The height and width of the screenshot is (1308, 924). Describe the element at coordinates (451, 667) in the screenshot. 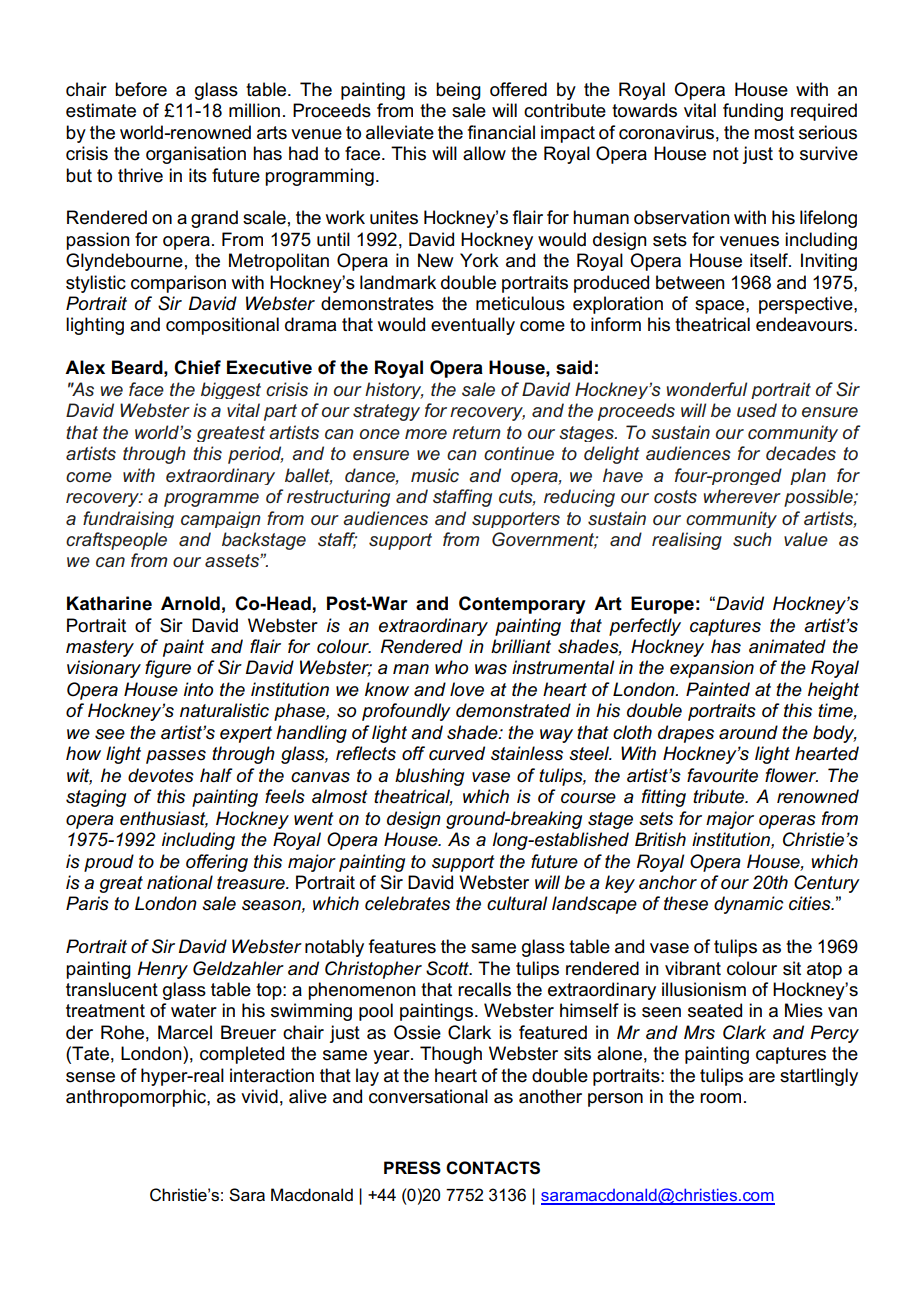

I see `who` at that location.
